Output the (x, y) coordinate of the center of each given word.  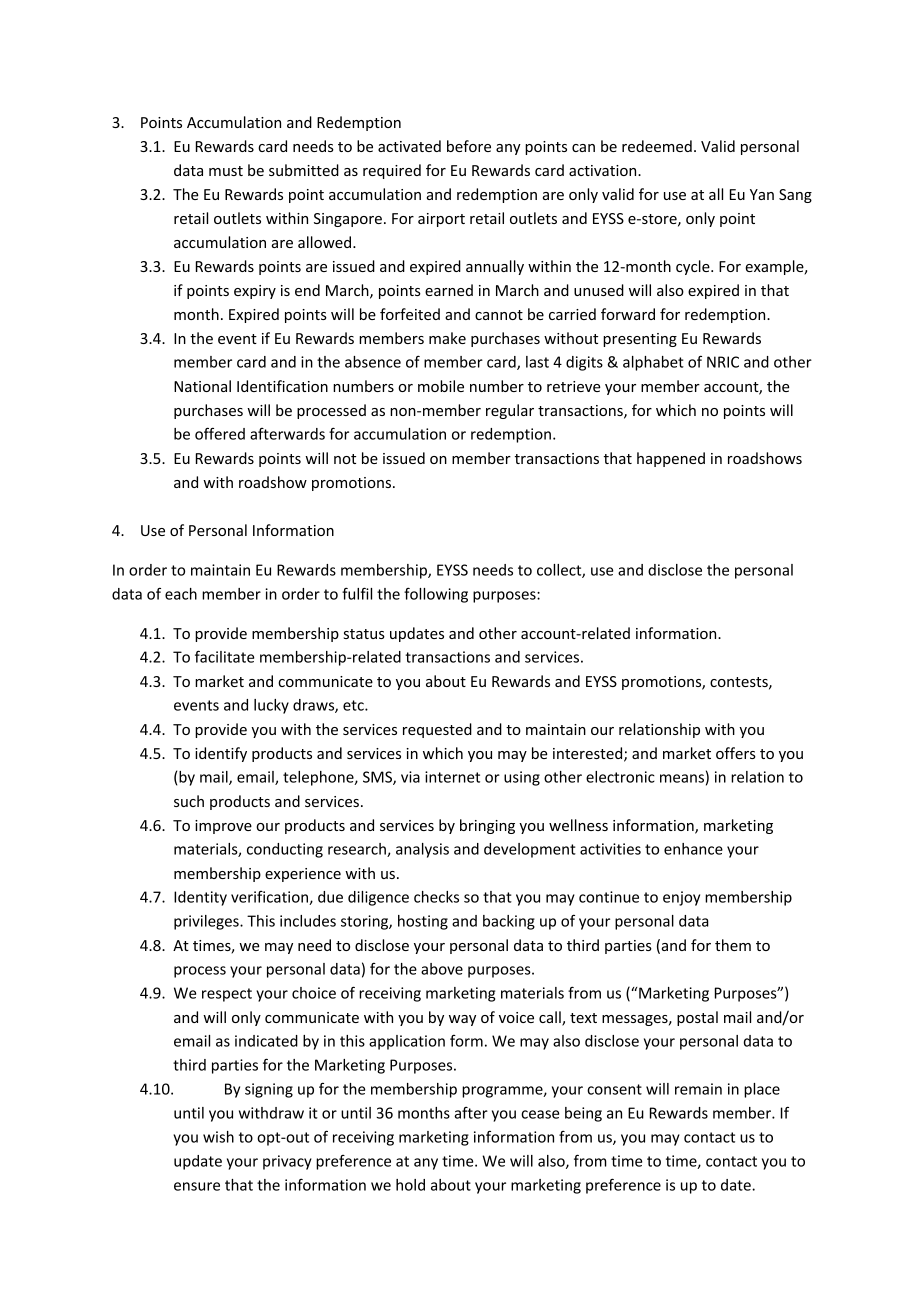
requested (437, 730)
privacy (287, 1162)
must (226, 171)
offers (736, 753)
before (469, 146)
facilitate (224, 656)
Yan (762, 194)
